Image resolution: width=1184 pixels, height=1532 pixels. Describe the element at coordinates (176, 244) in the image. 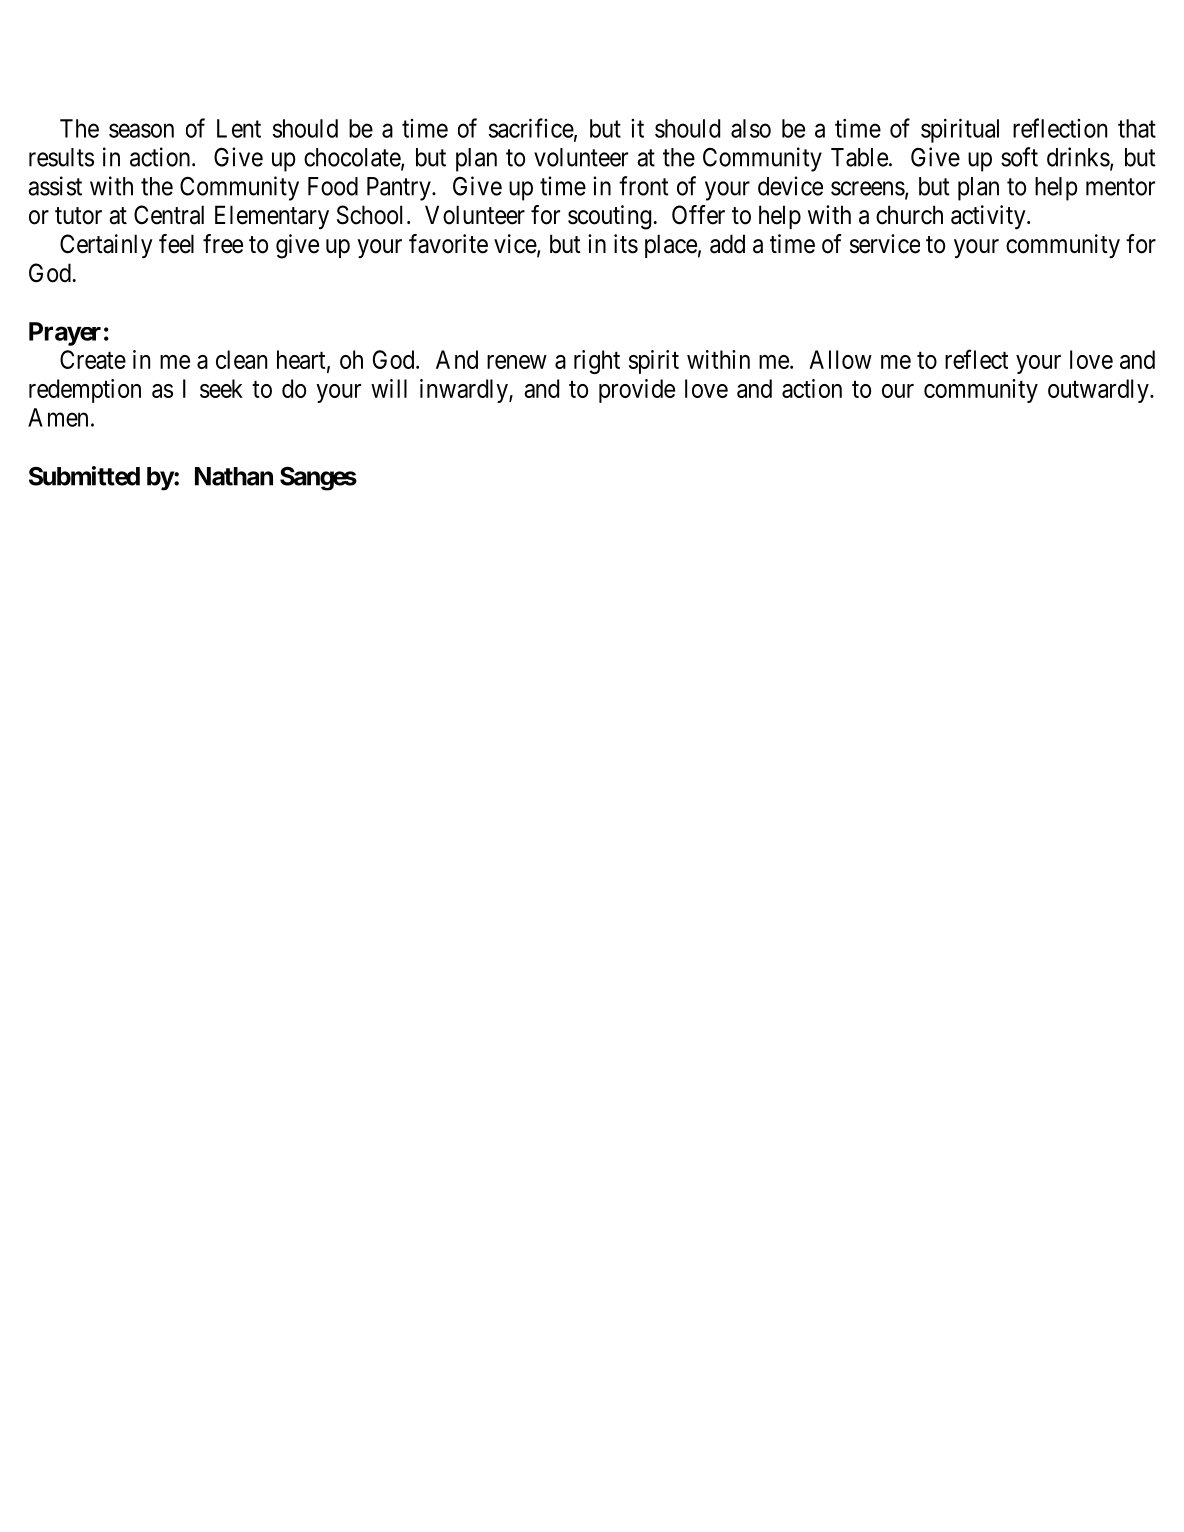

I see `feel` at that location.
